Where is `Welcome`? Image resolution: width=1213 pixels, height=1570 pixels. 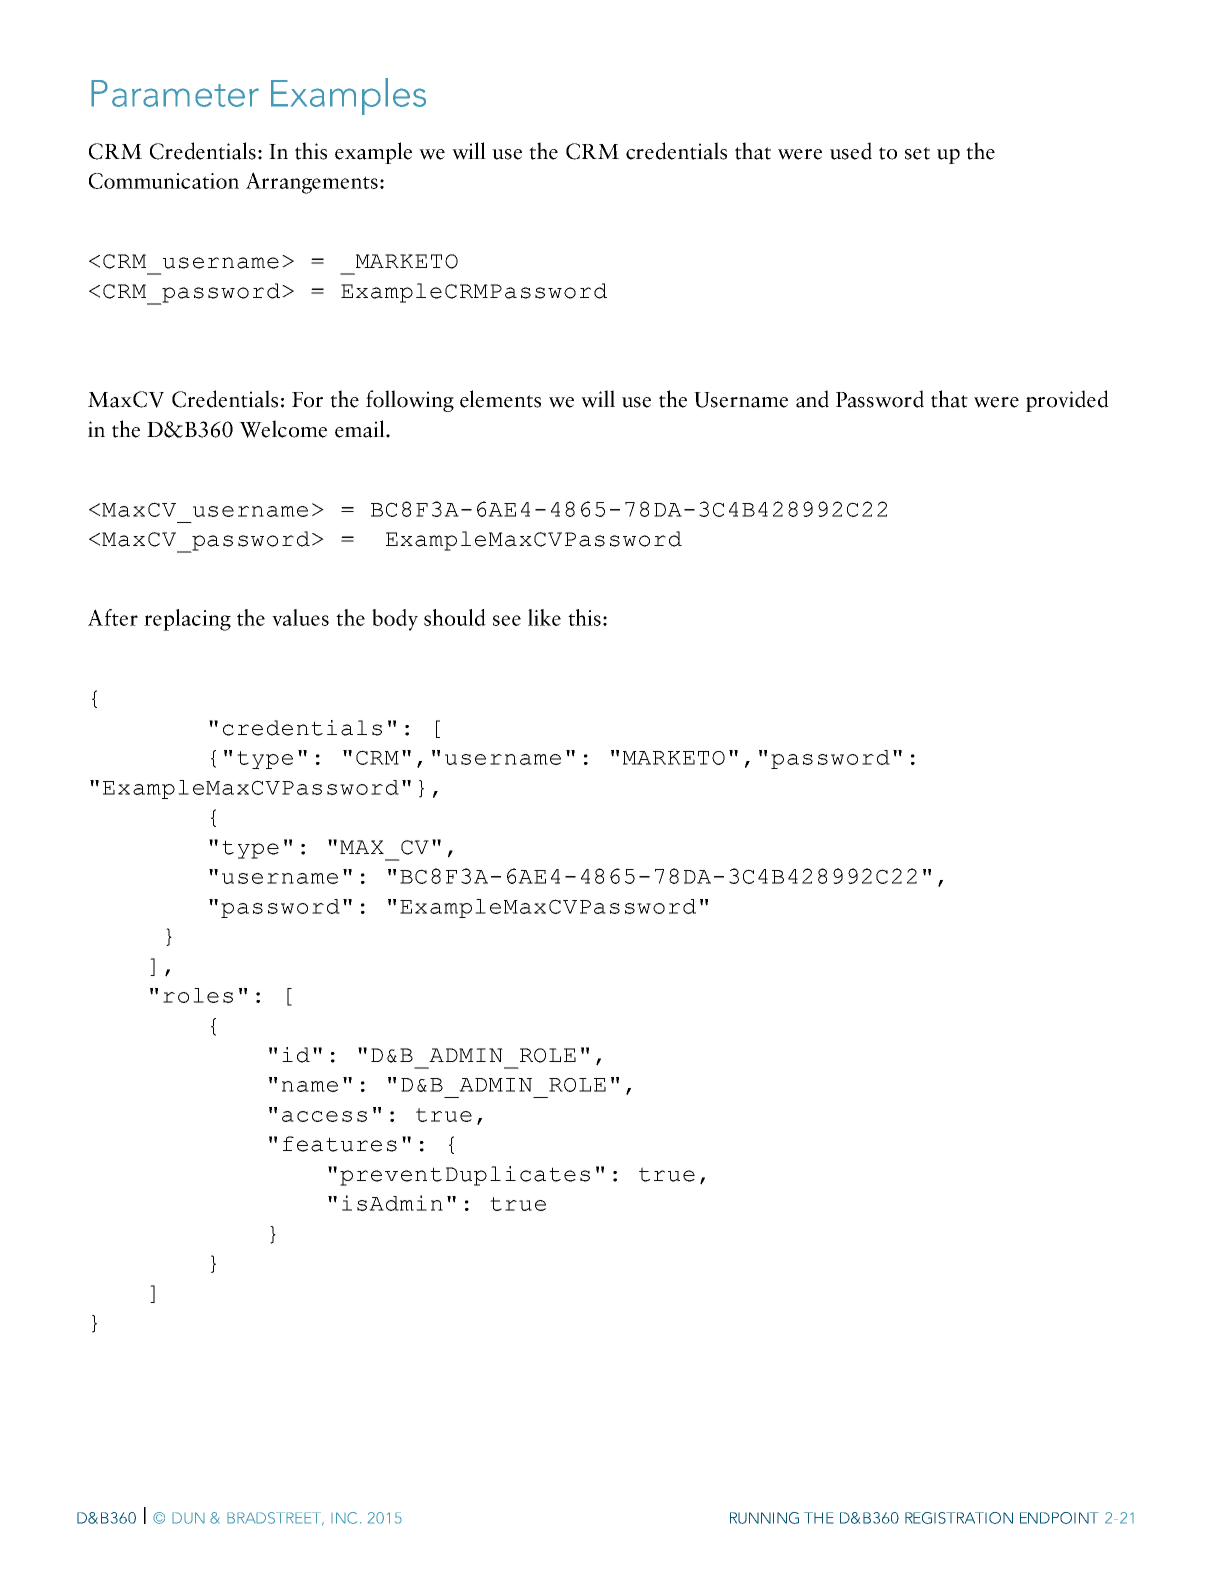
Welcome is located at coordinates (283, 429).
